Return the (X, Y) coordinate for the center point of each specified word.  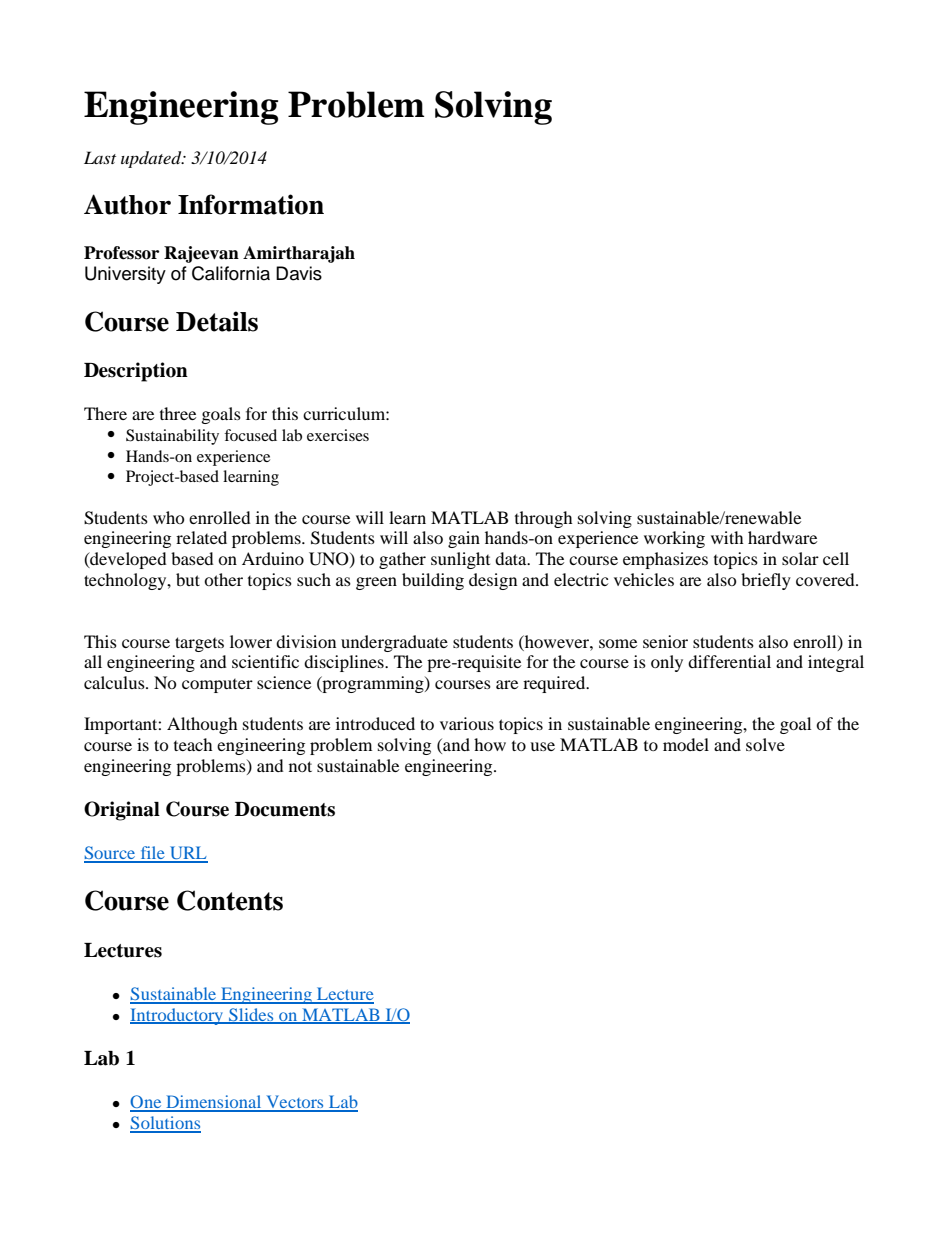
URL (188, 854)
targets (199, 644)
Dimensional (214, 1103)
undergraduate (394, 643)
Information (251, 204)
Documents (285, 809)
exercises (338, 435)
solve (765, 744)
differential (729, 661)
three (178, 413)
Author (127, 204)
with (727, 537)
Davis (299, 273)
